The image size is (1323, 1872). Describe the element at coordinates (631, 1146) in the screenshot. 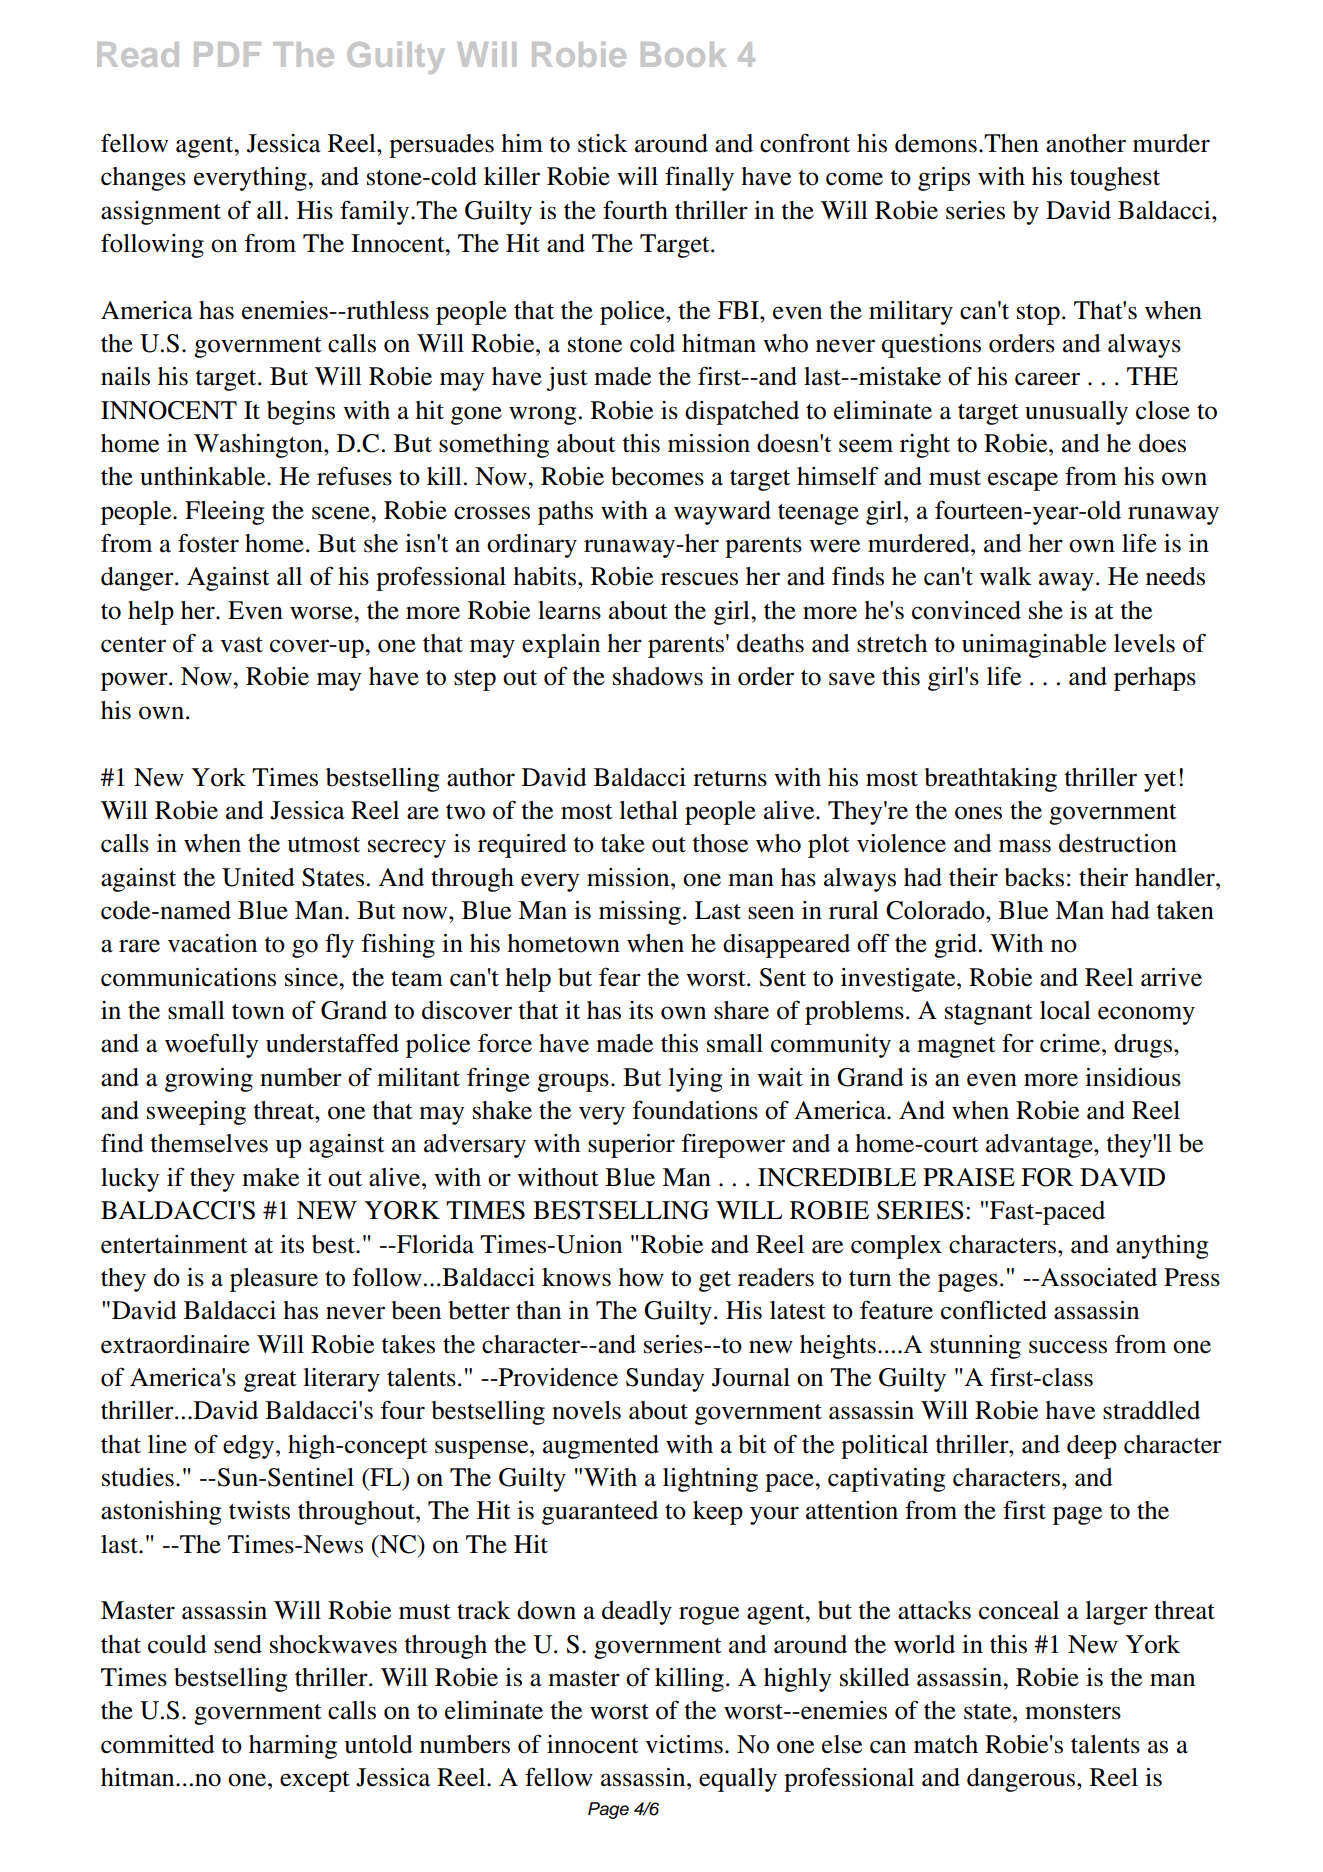

I see `superior` at that location.
